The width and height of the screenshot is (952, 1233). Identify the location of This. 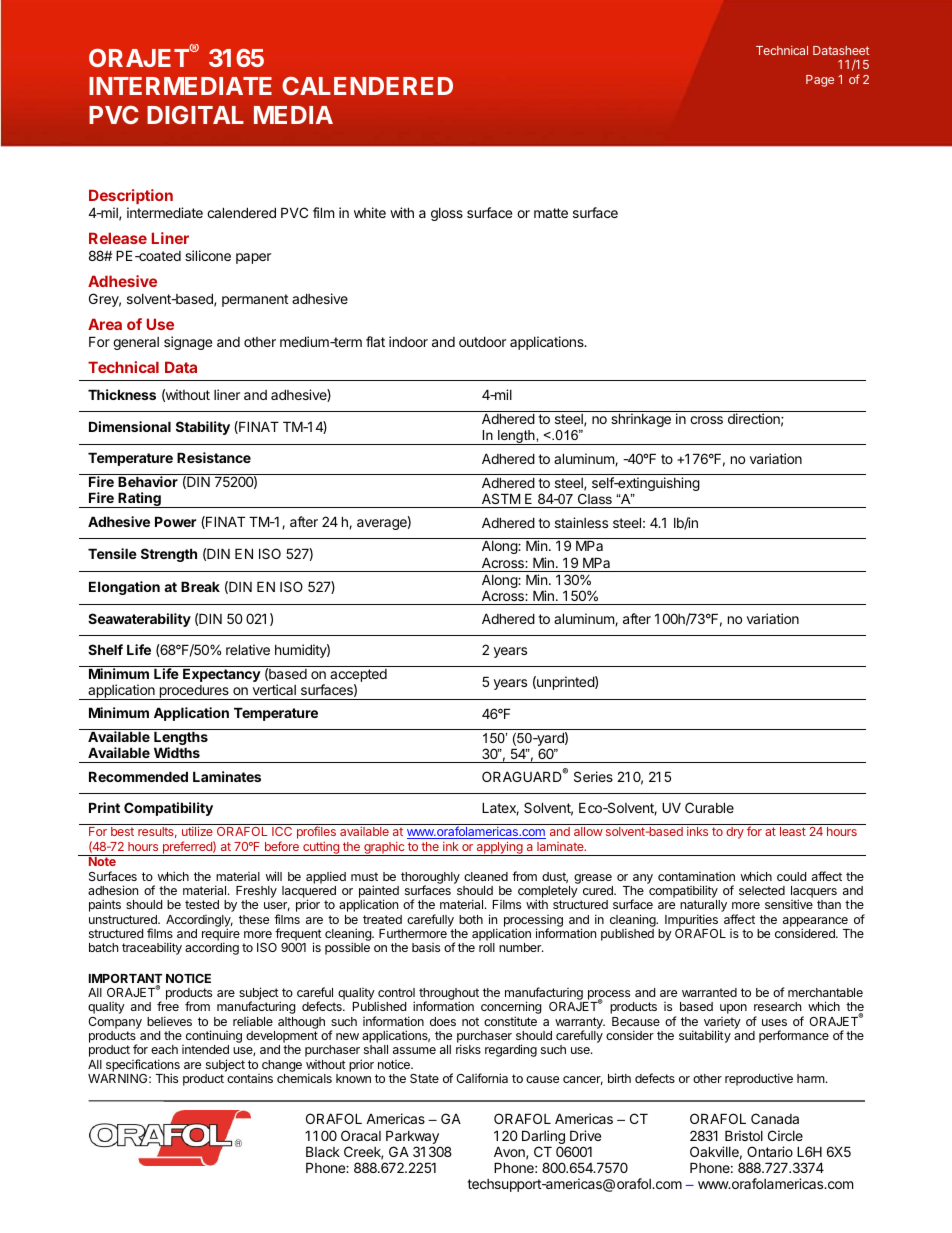
(167, 1078).
